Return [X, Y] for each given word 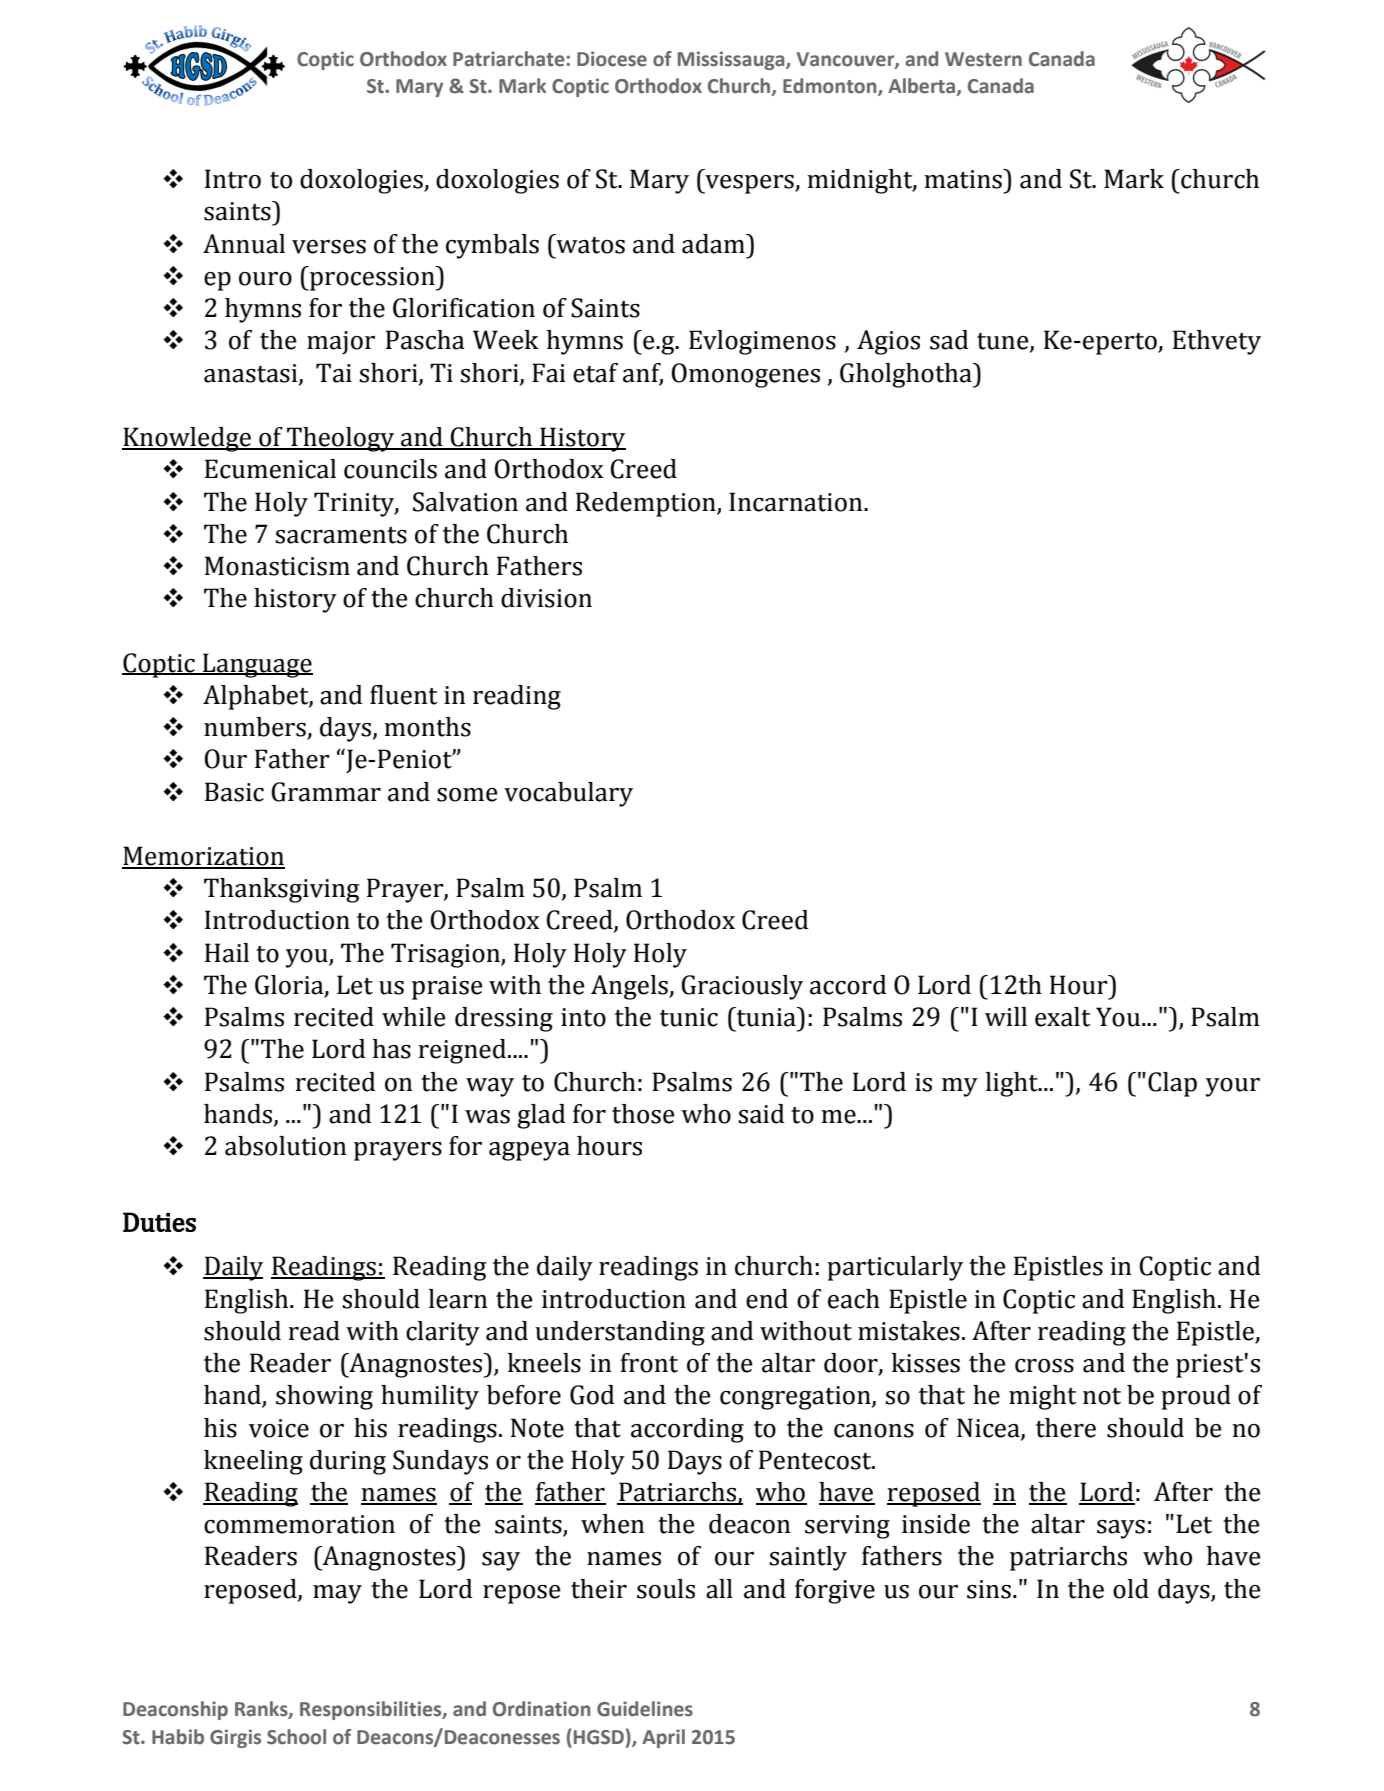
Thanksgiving [282, 890]
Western [983, 59]
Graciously [742, 987]
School [296, 1737]
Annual [244, 244]
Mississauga [732, 60]
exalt [1063, 1017]
